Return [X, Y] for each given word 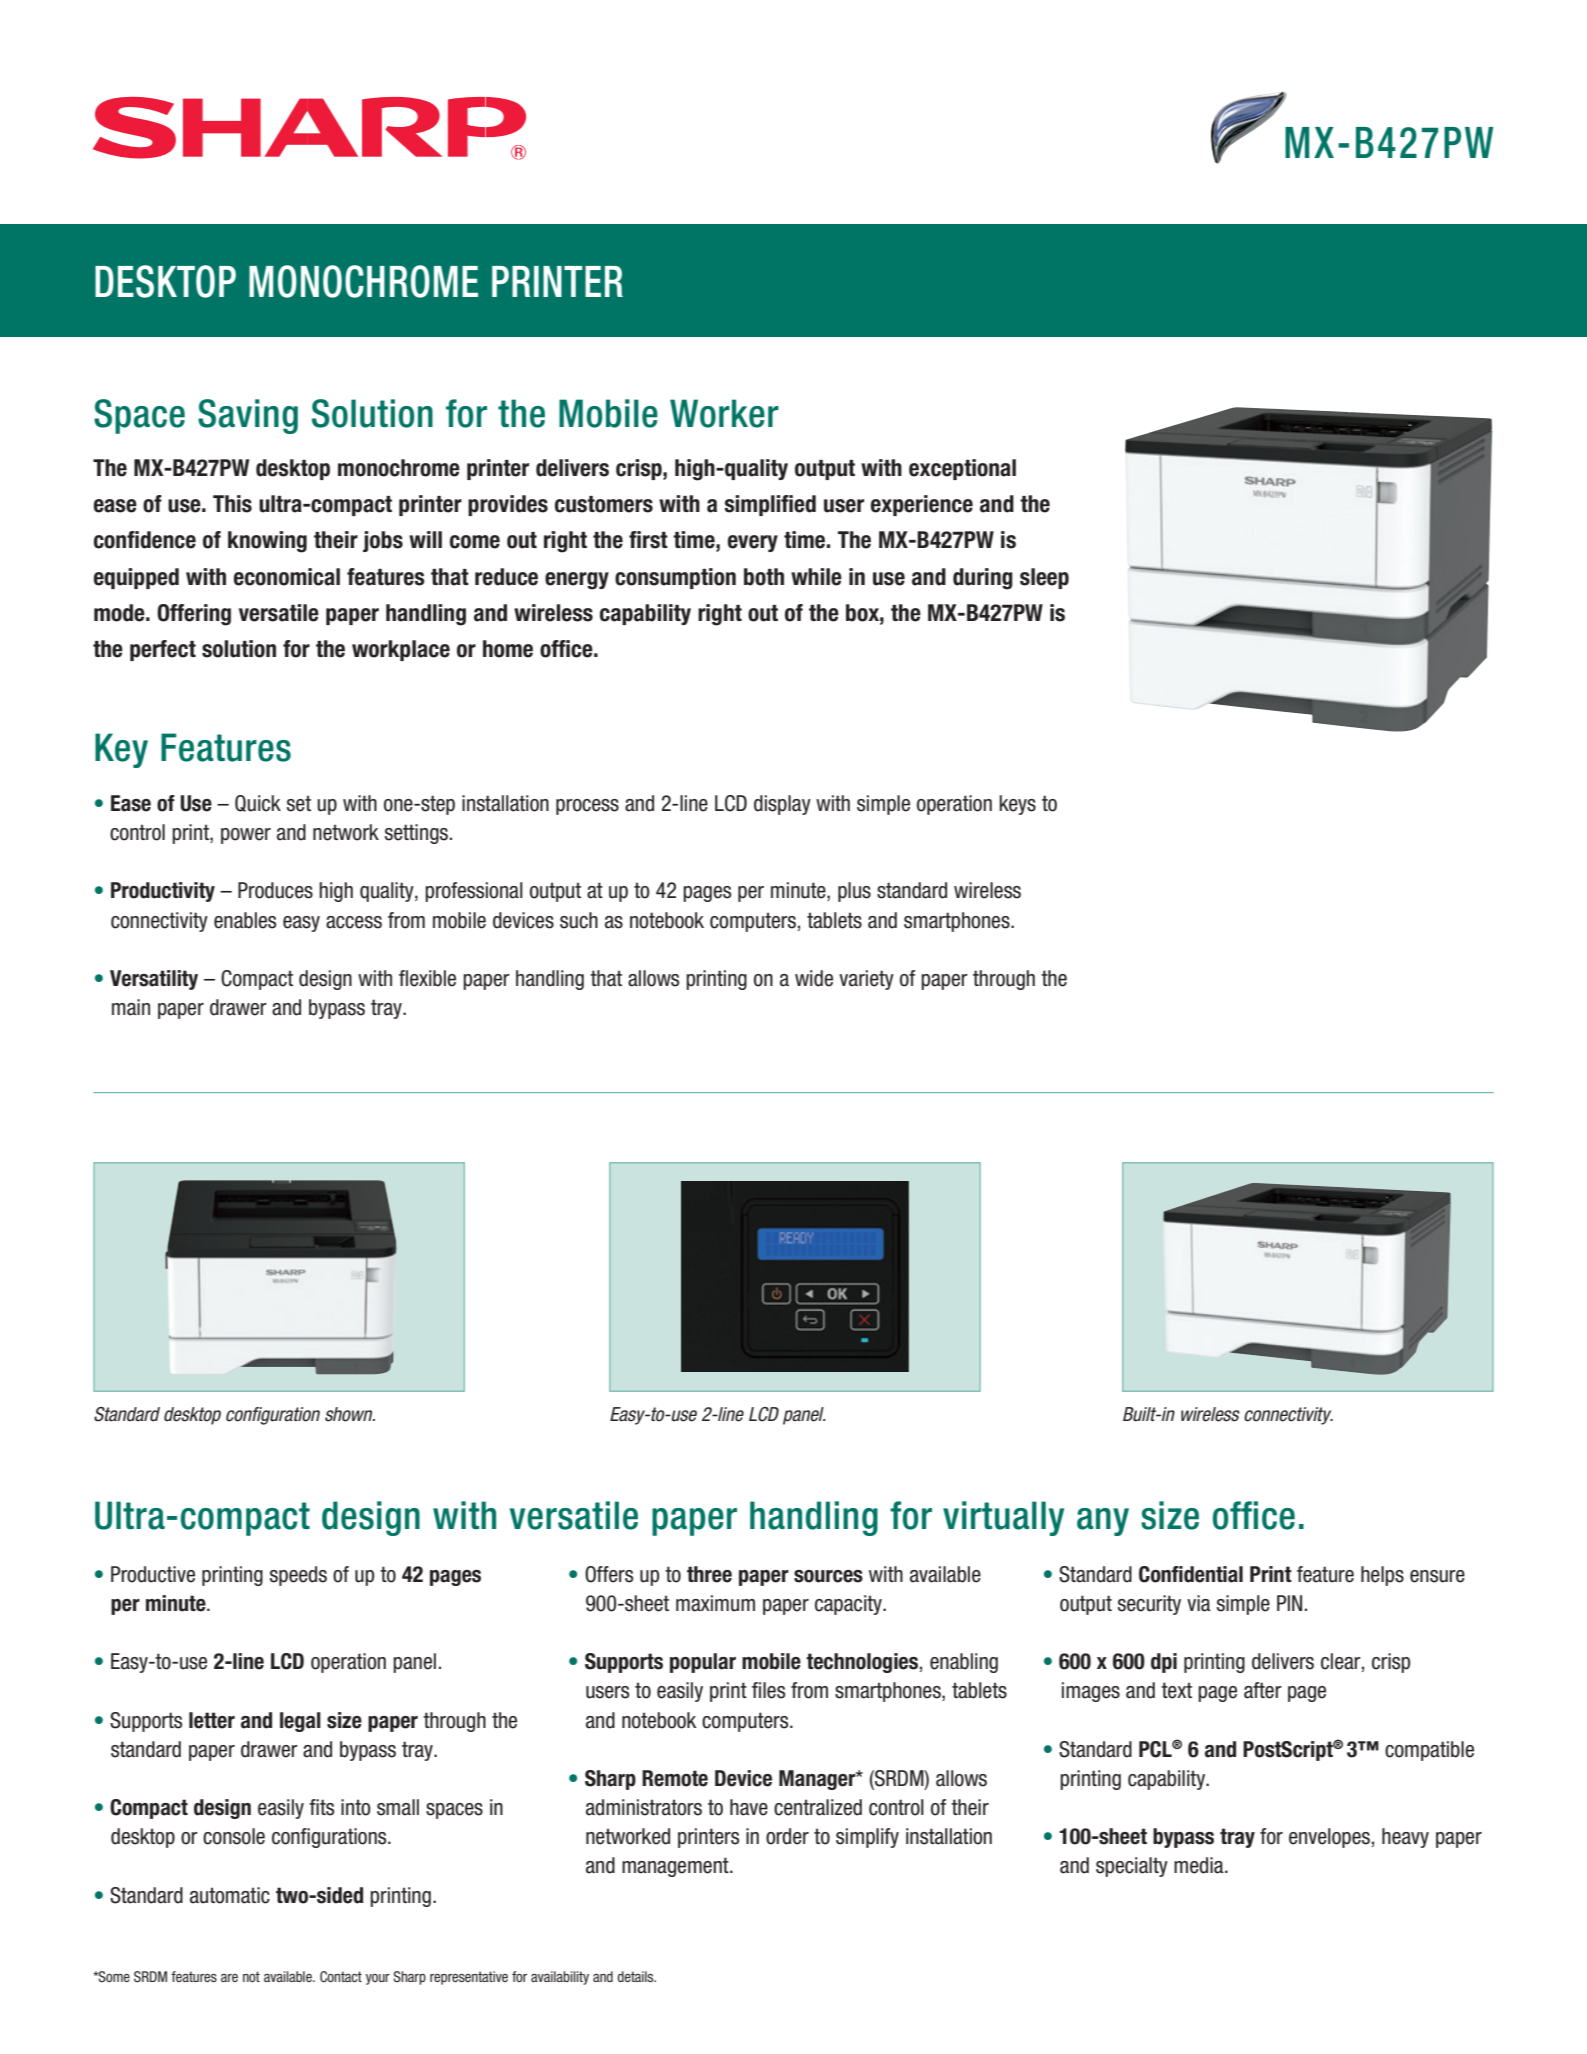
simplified [770, 505]
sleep [1044, 578]
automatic [230, 1895]
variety [866, 980]
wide [814, 978]
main [131, 1007]
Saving [248, 416]
